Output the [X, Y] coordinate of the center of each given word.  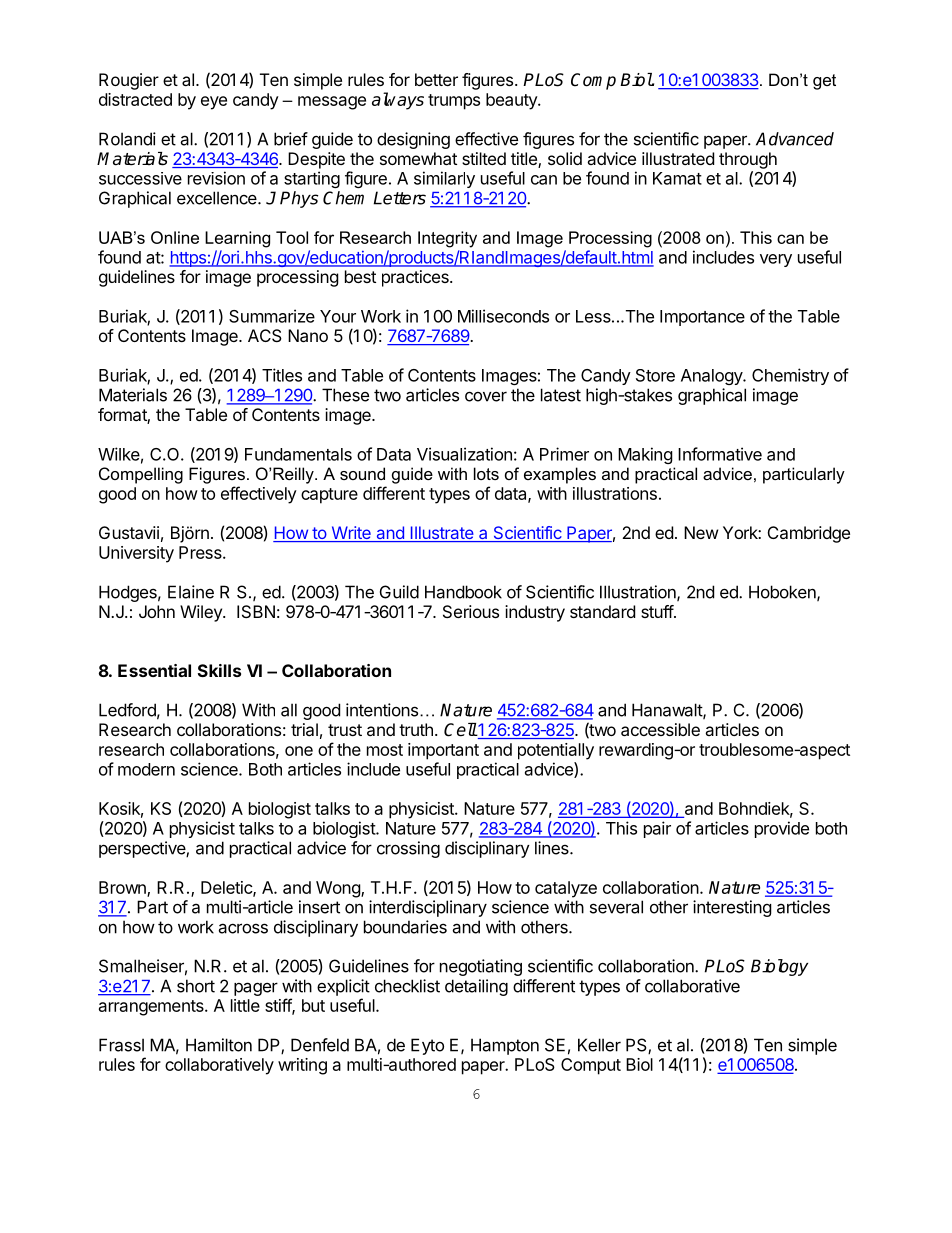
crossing [408, 849]
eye [214, 103]
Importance [702, 318]
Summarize [272, 316]
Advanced [795, 139]
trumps [454, 102]
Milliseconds [503, 316]
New [701, 532]
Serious [471, 611]
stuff [658, 611]
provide [782, 829]
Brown [123, 888]
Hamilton [219, 1045]
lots [486, 473]
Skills [219, 670]
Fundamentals [298, 454]
